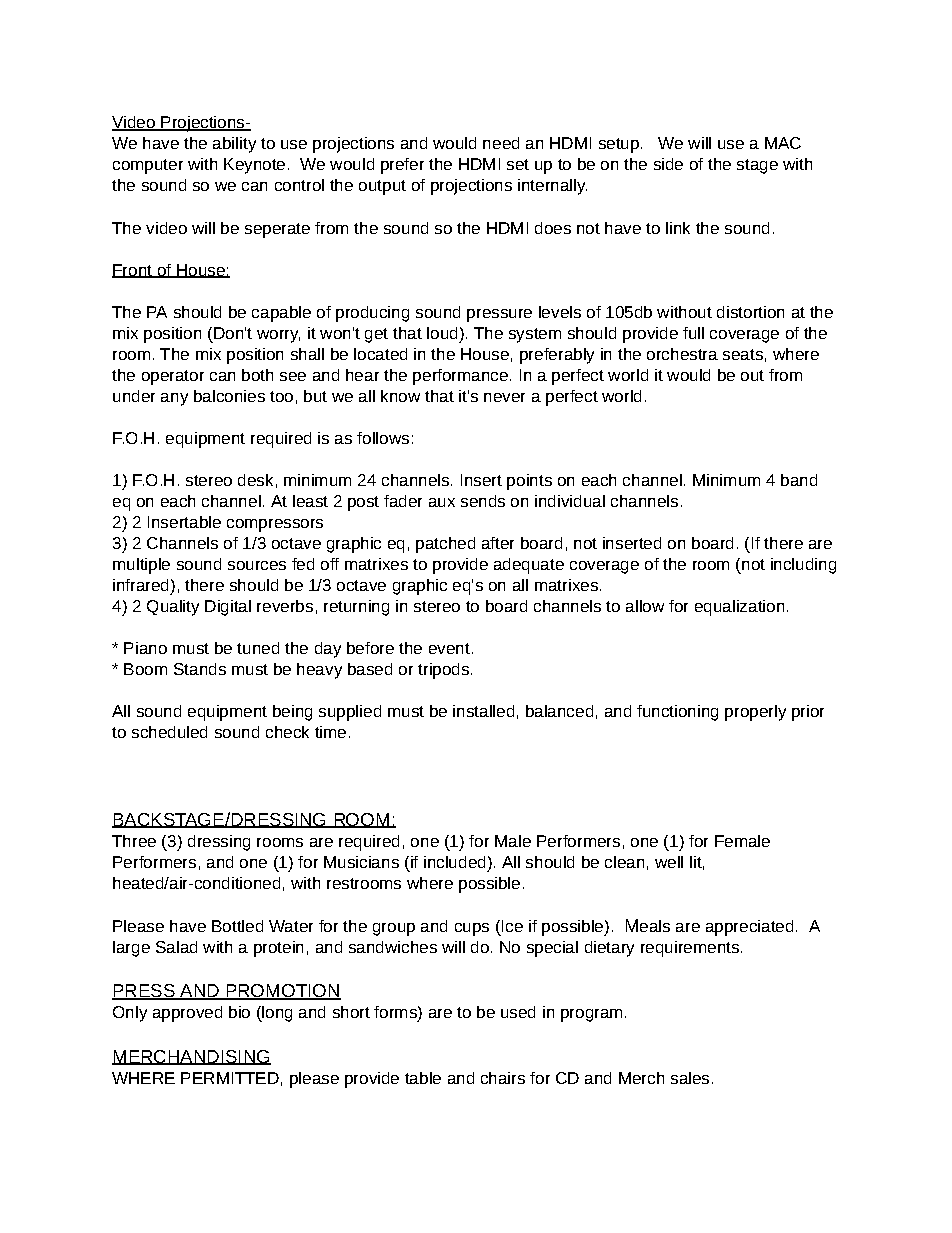 This page has width=952, height=1233. What do you see at coordinates (228, 608) in the page?
I see `Digital` at bounding box center [228, 608].
